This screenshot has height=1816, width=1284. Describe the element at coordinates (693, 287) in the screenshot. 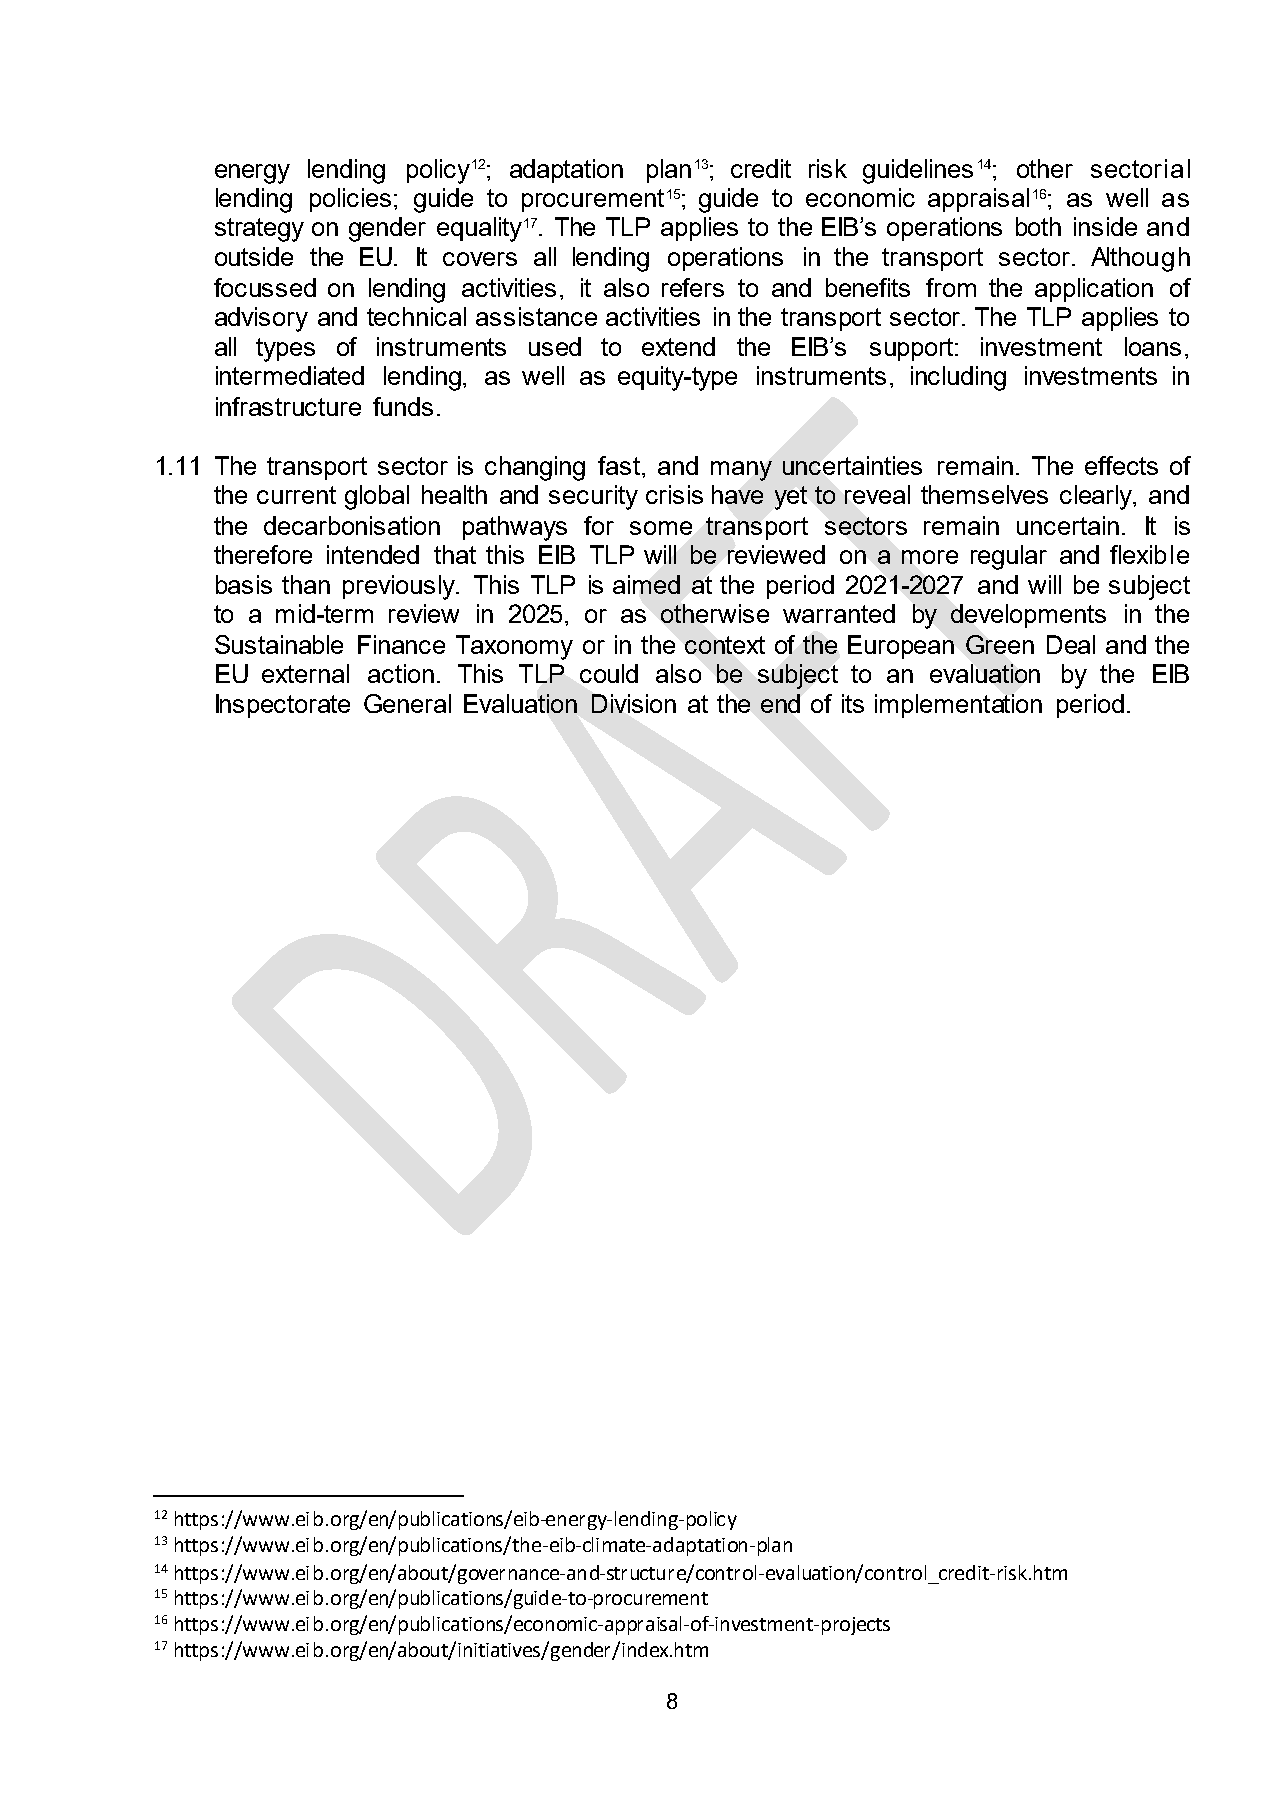

I see `refers` at that location.
